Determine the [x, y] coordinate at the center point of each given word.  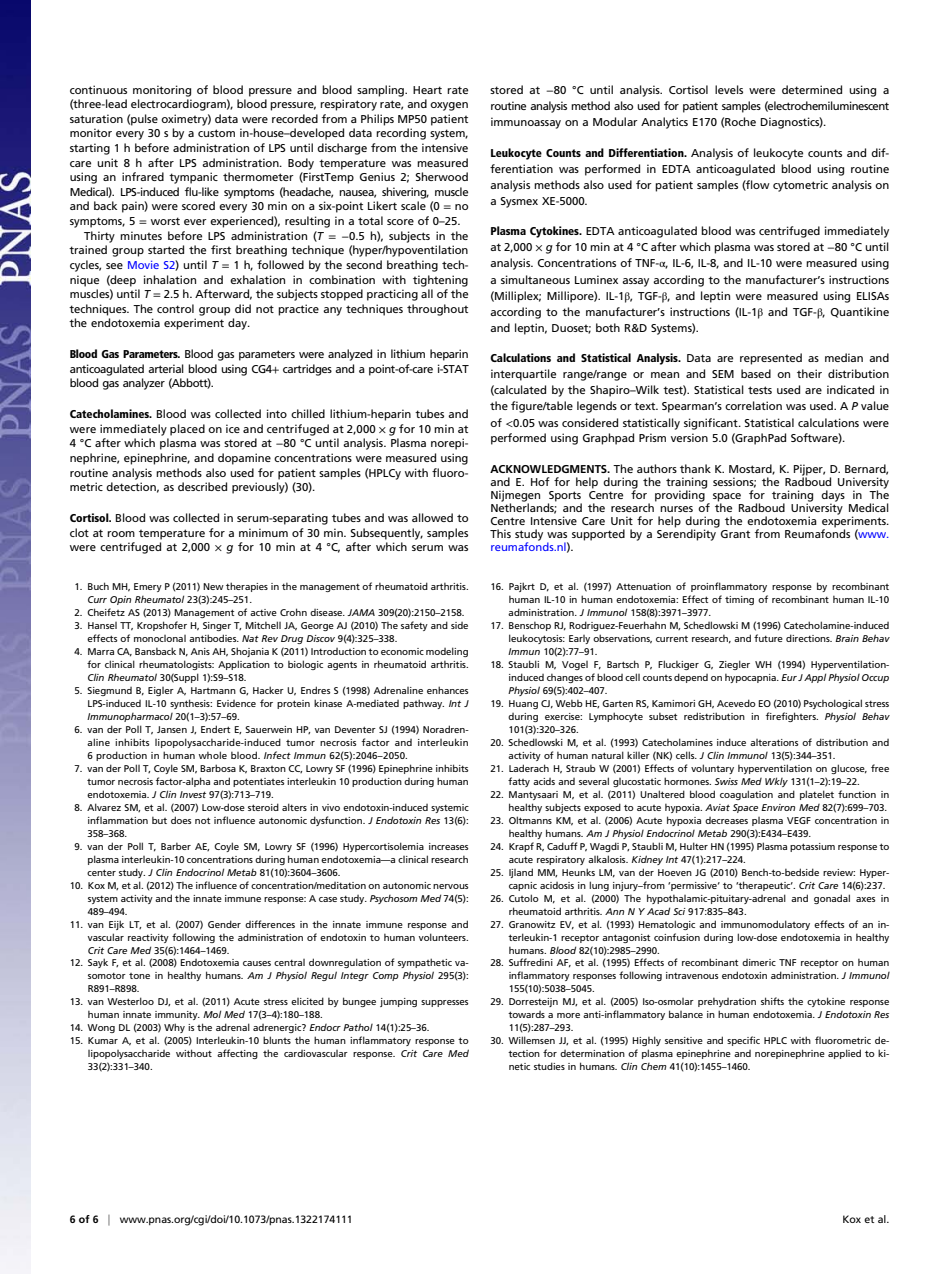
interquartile [523, 375]
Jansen [172, 729]
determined [812, 89]
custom [216, 133]
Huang [523, 704]
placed [187, 430]
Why [174, 1028]
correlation [753, 405]
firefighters [792, 717]
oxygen [449, 106]
